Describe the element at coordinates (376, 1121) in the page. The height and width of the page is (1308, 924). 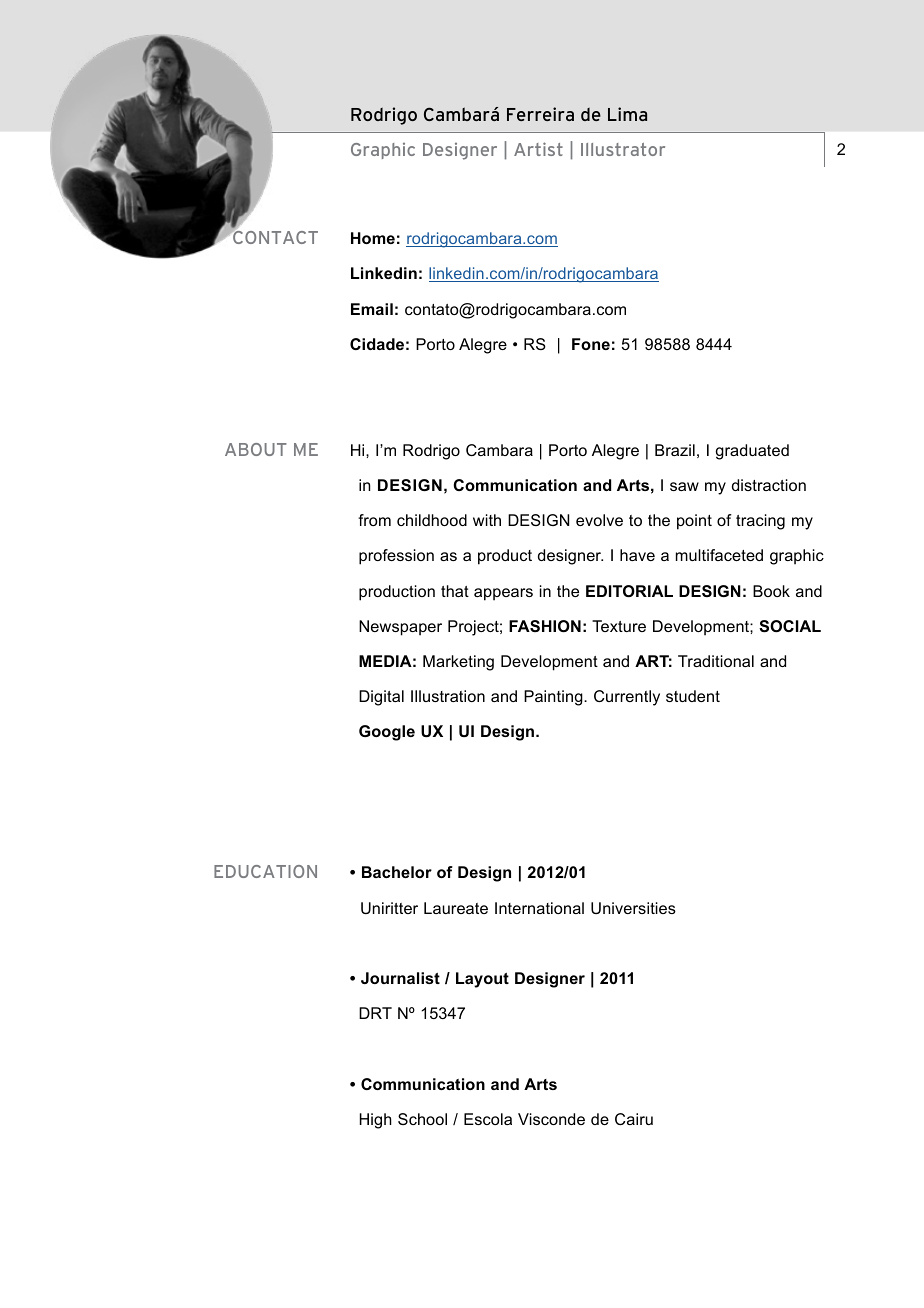
I see `High` at that location.
